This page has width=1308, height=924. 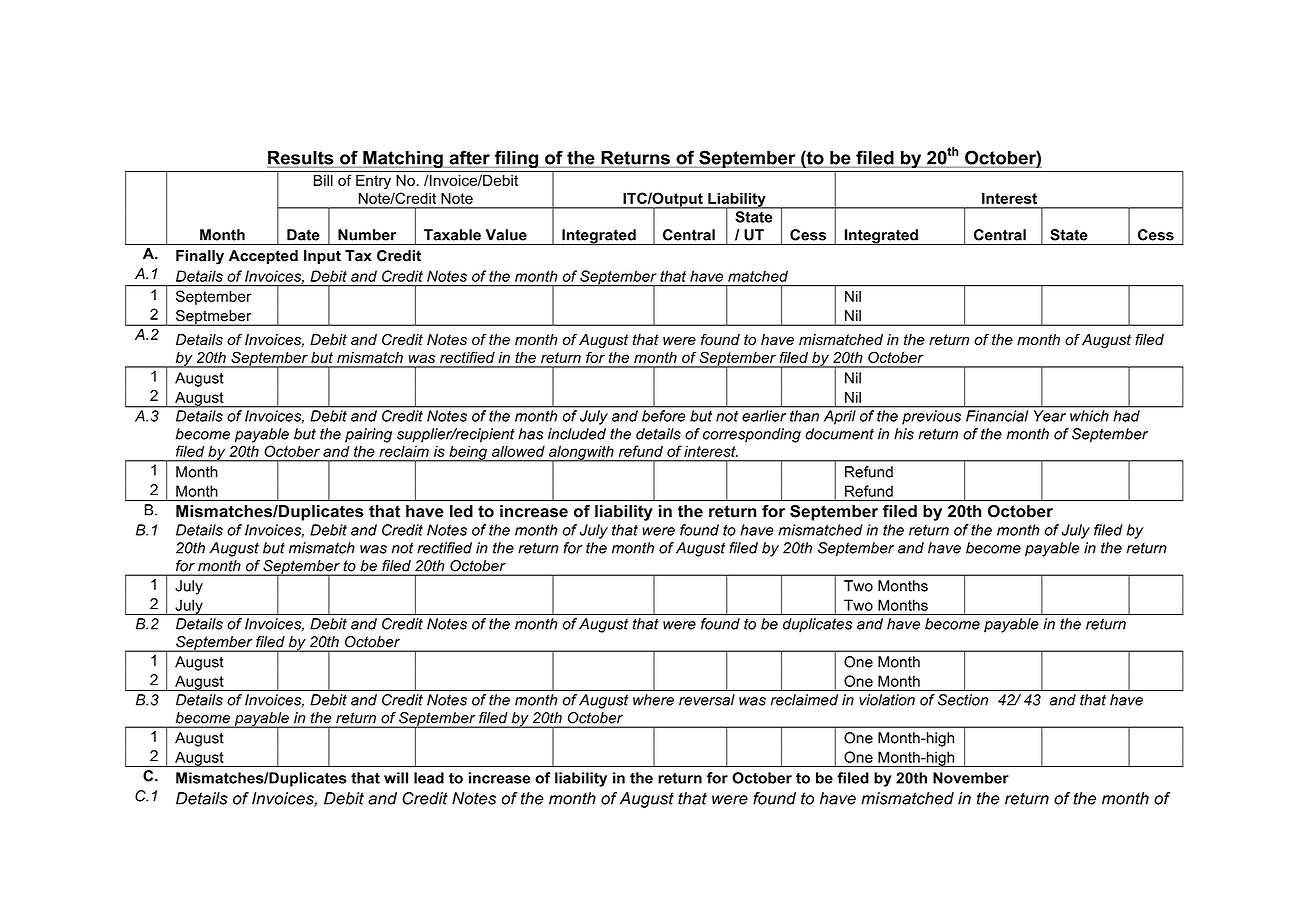 What do you see at coordinates (396, 778) in the page?
I see `will` at bounding box center [396, 778].
